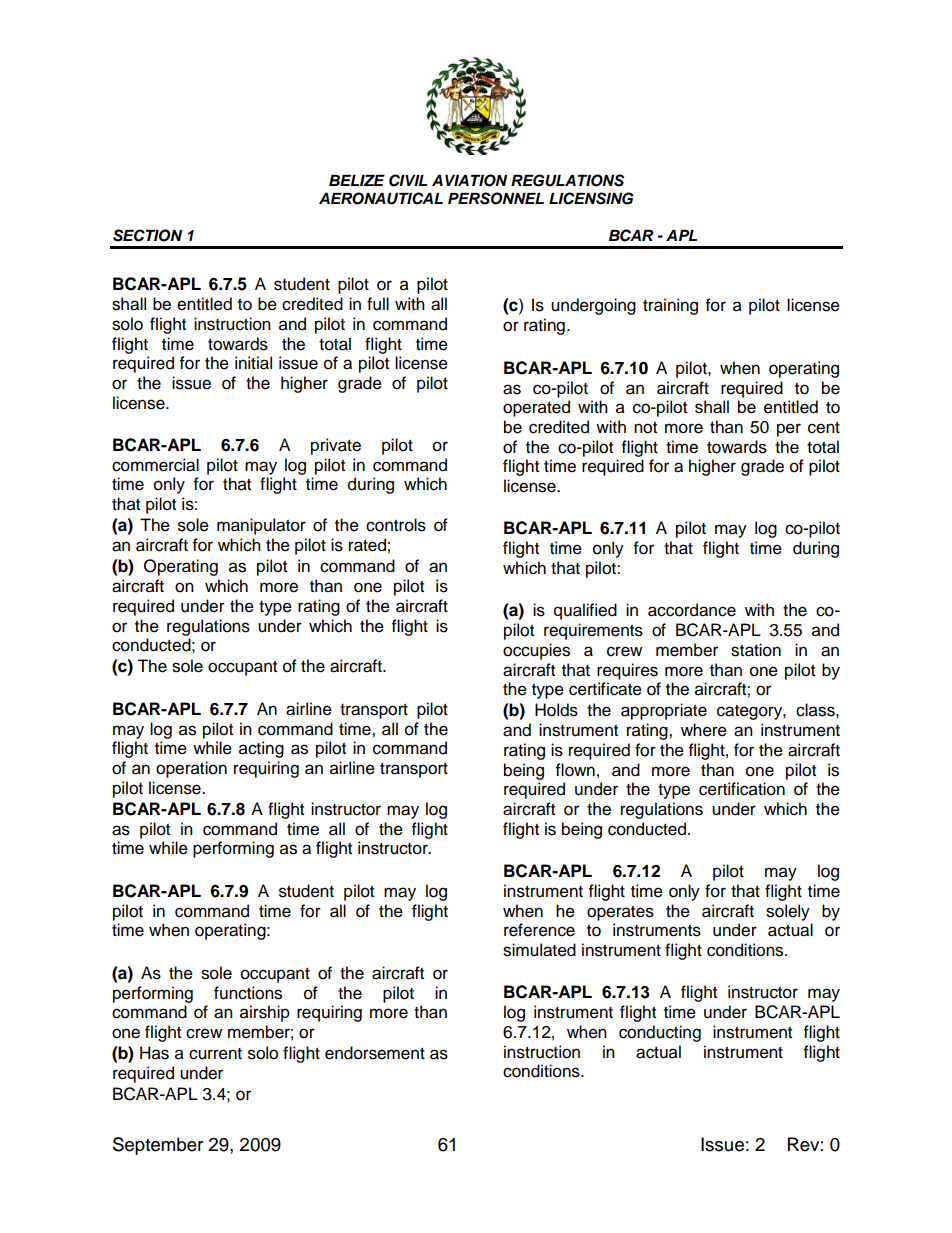  I want to click on private, so click(336, 446).
